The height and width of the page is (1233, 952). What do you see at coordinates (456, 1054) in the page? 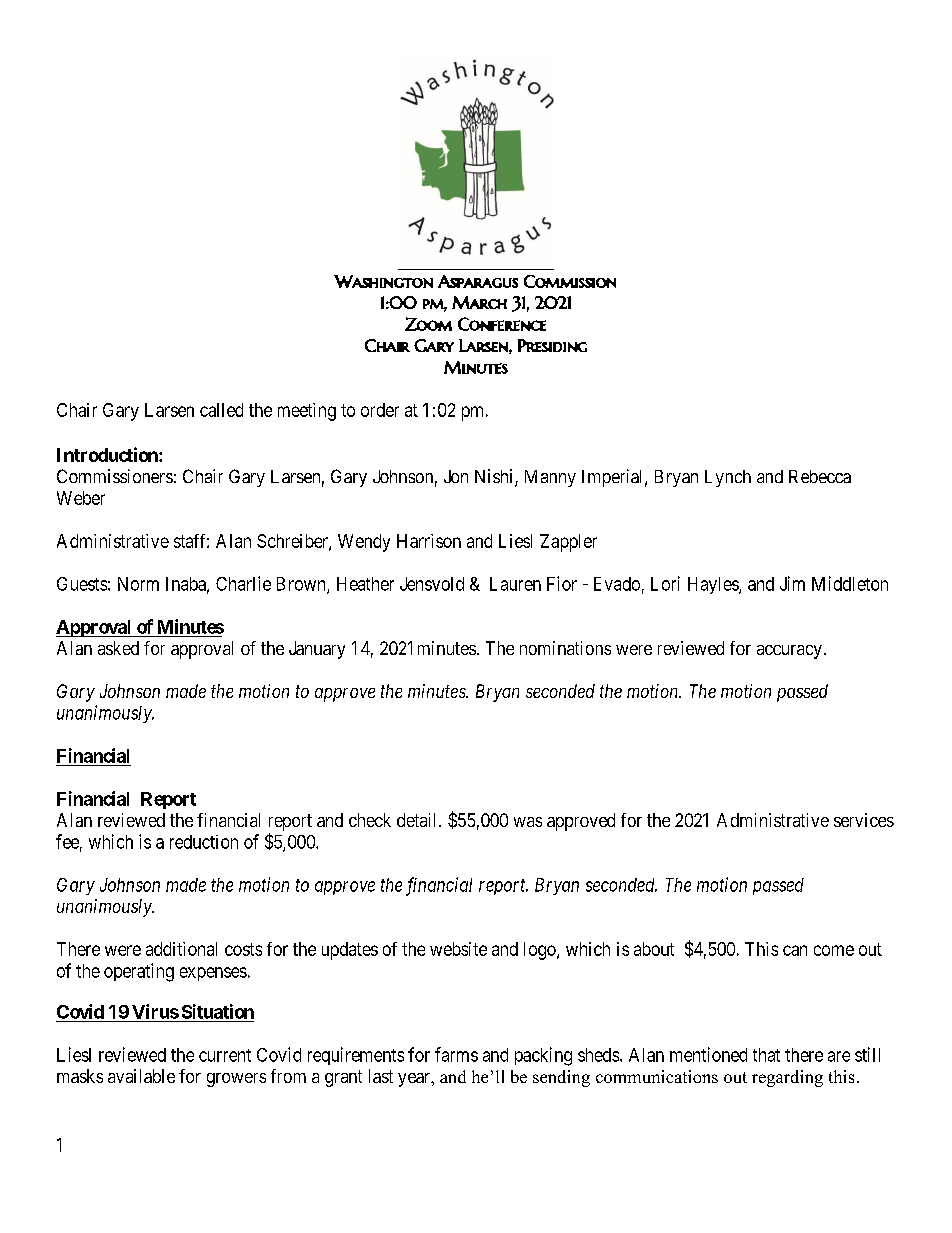
I see `farms` at bounding box center [456, 1054].
